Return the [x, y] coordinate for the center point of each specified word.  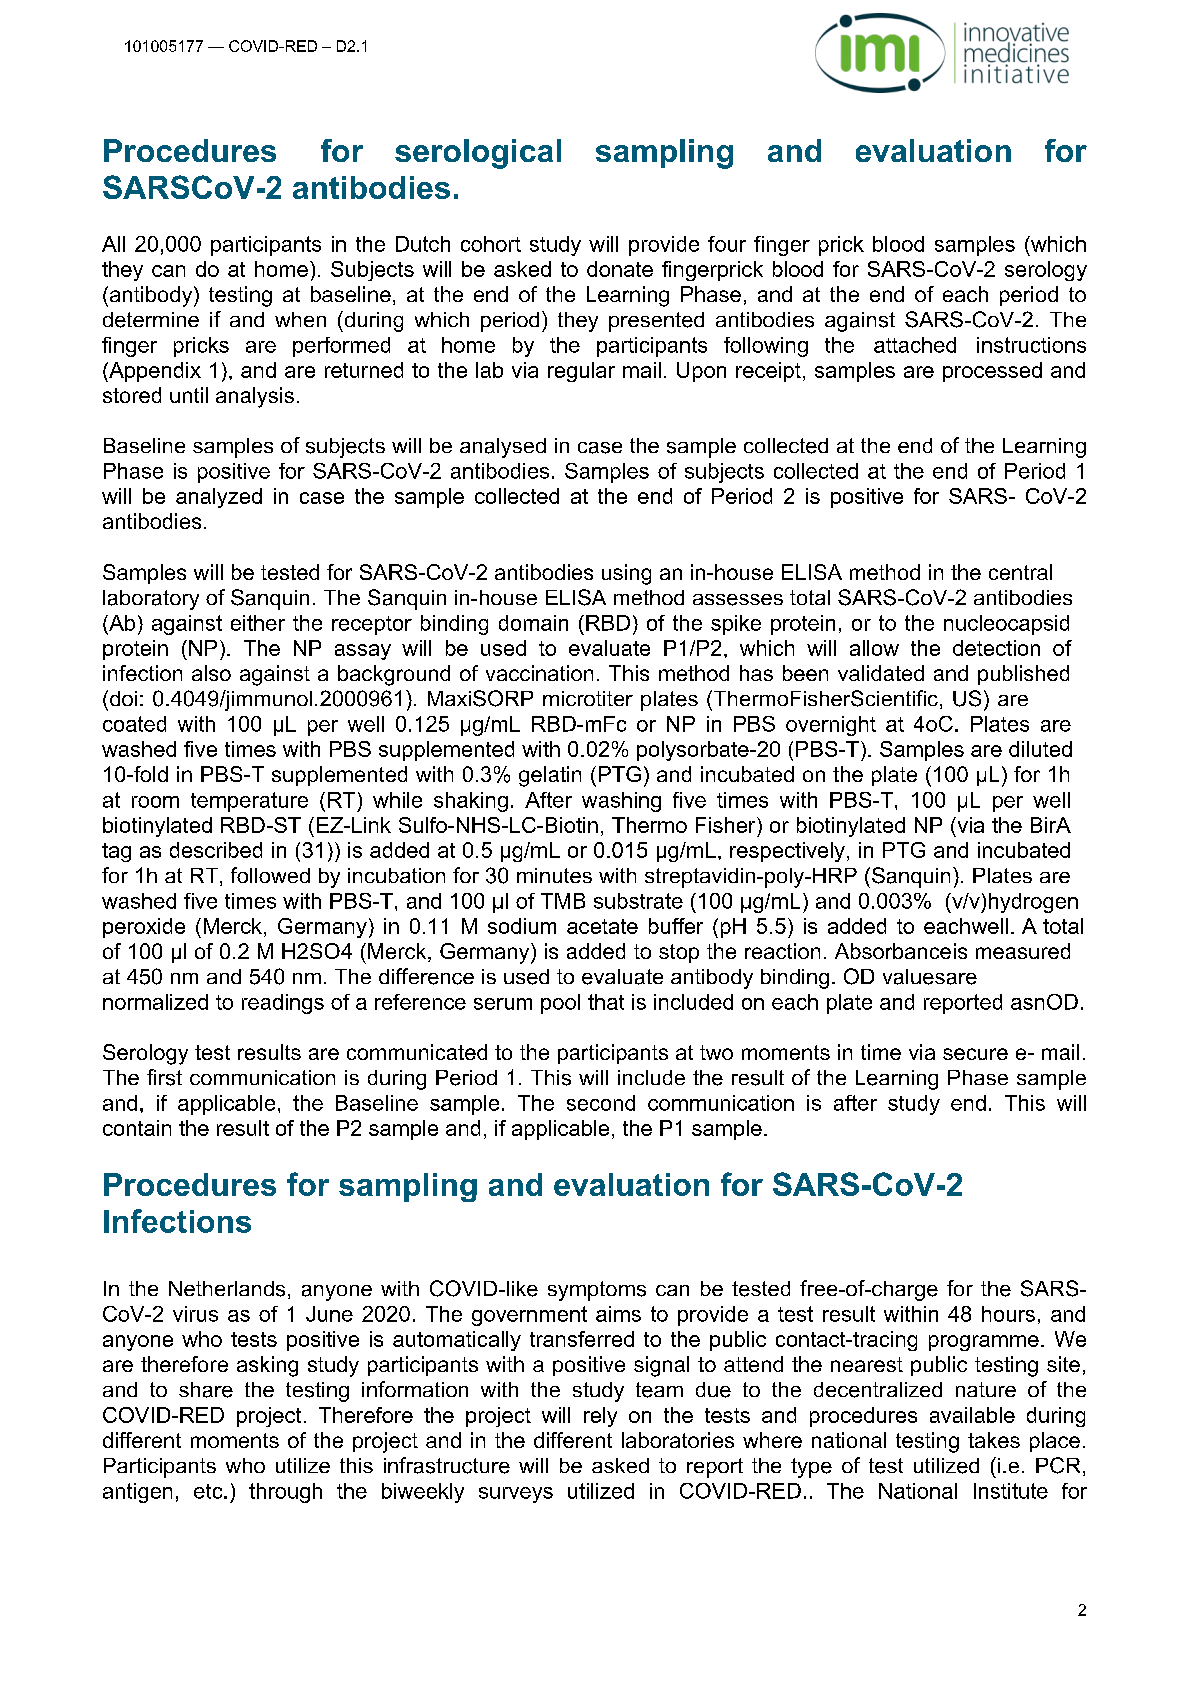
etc [209, 1491]
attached [915, 345]
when [300, 319]
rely [600, 1417]
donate [620, 269]
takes [994, 1440]
